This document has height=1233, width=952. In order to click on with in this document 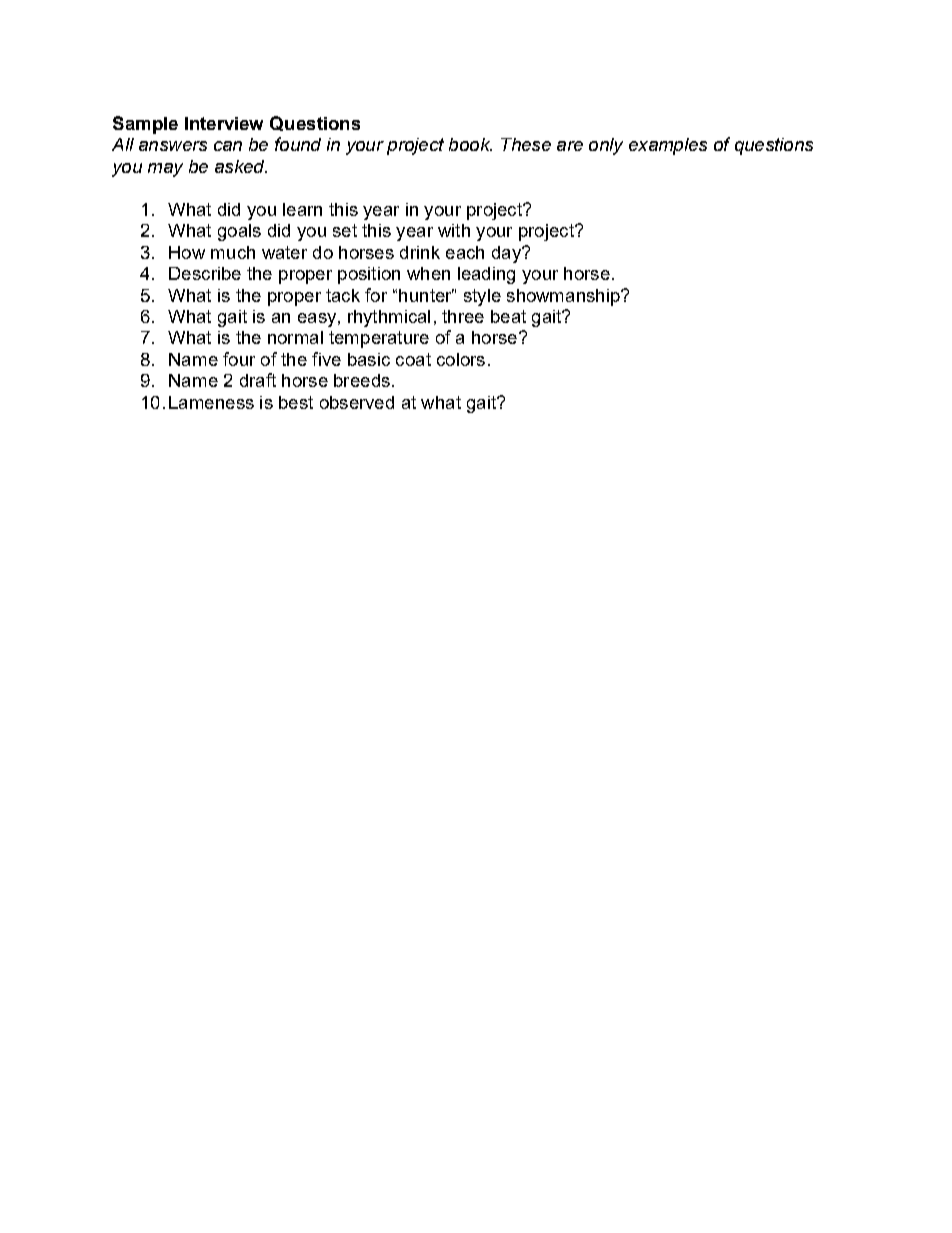, I will do `click(454, 230)`.
